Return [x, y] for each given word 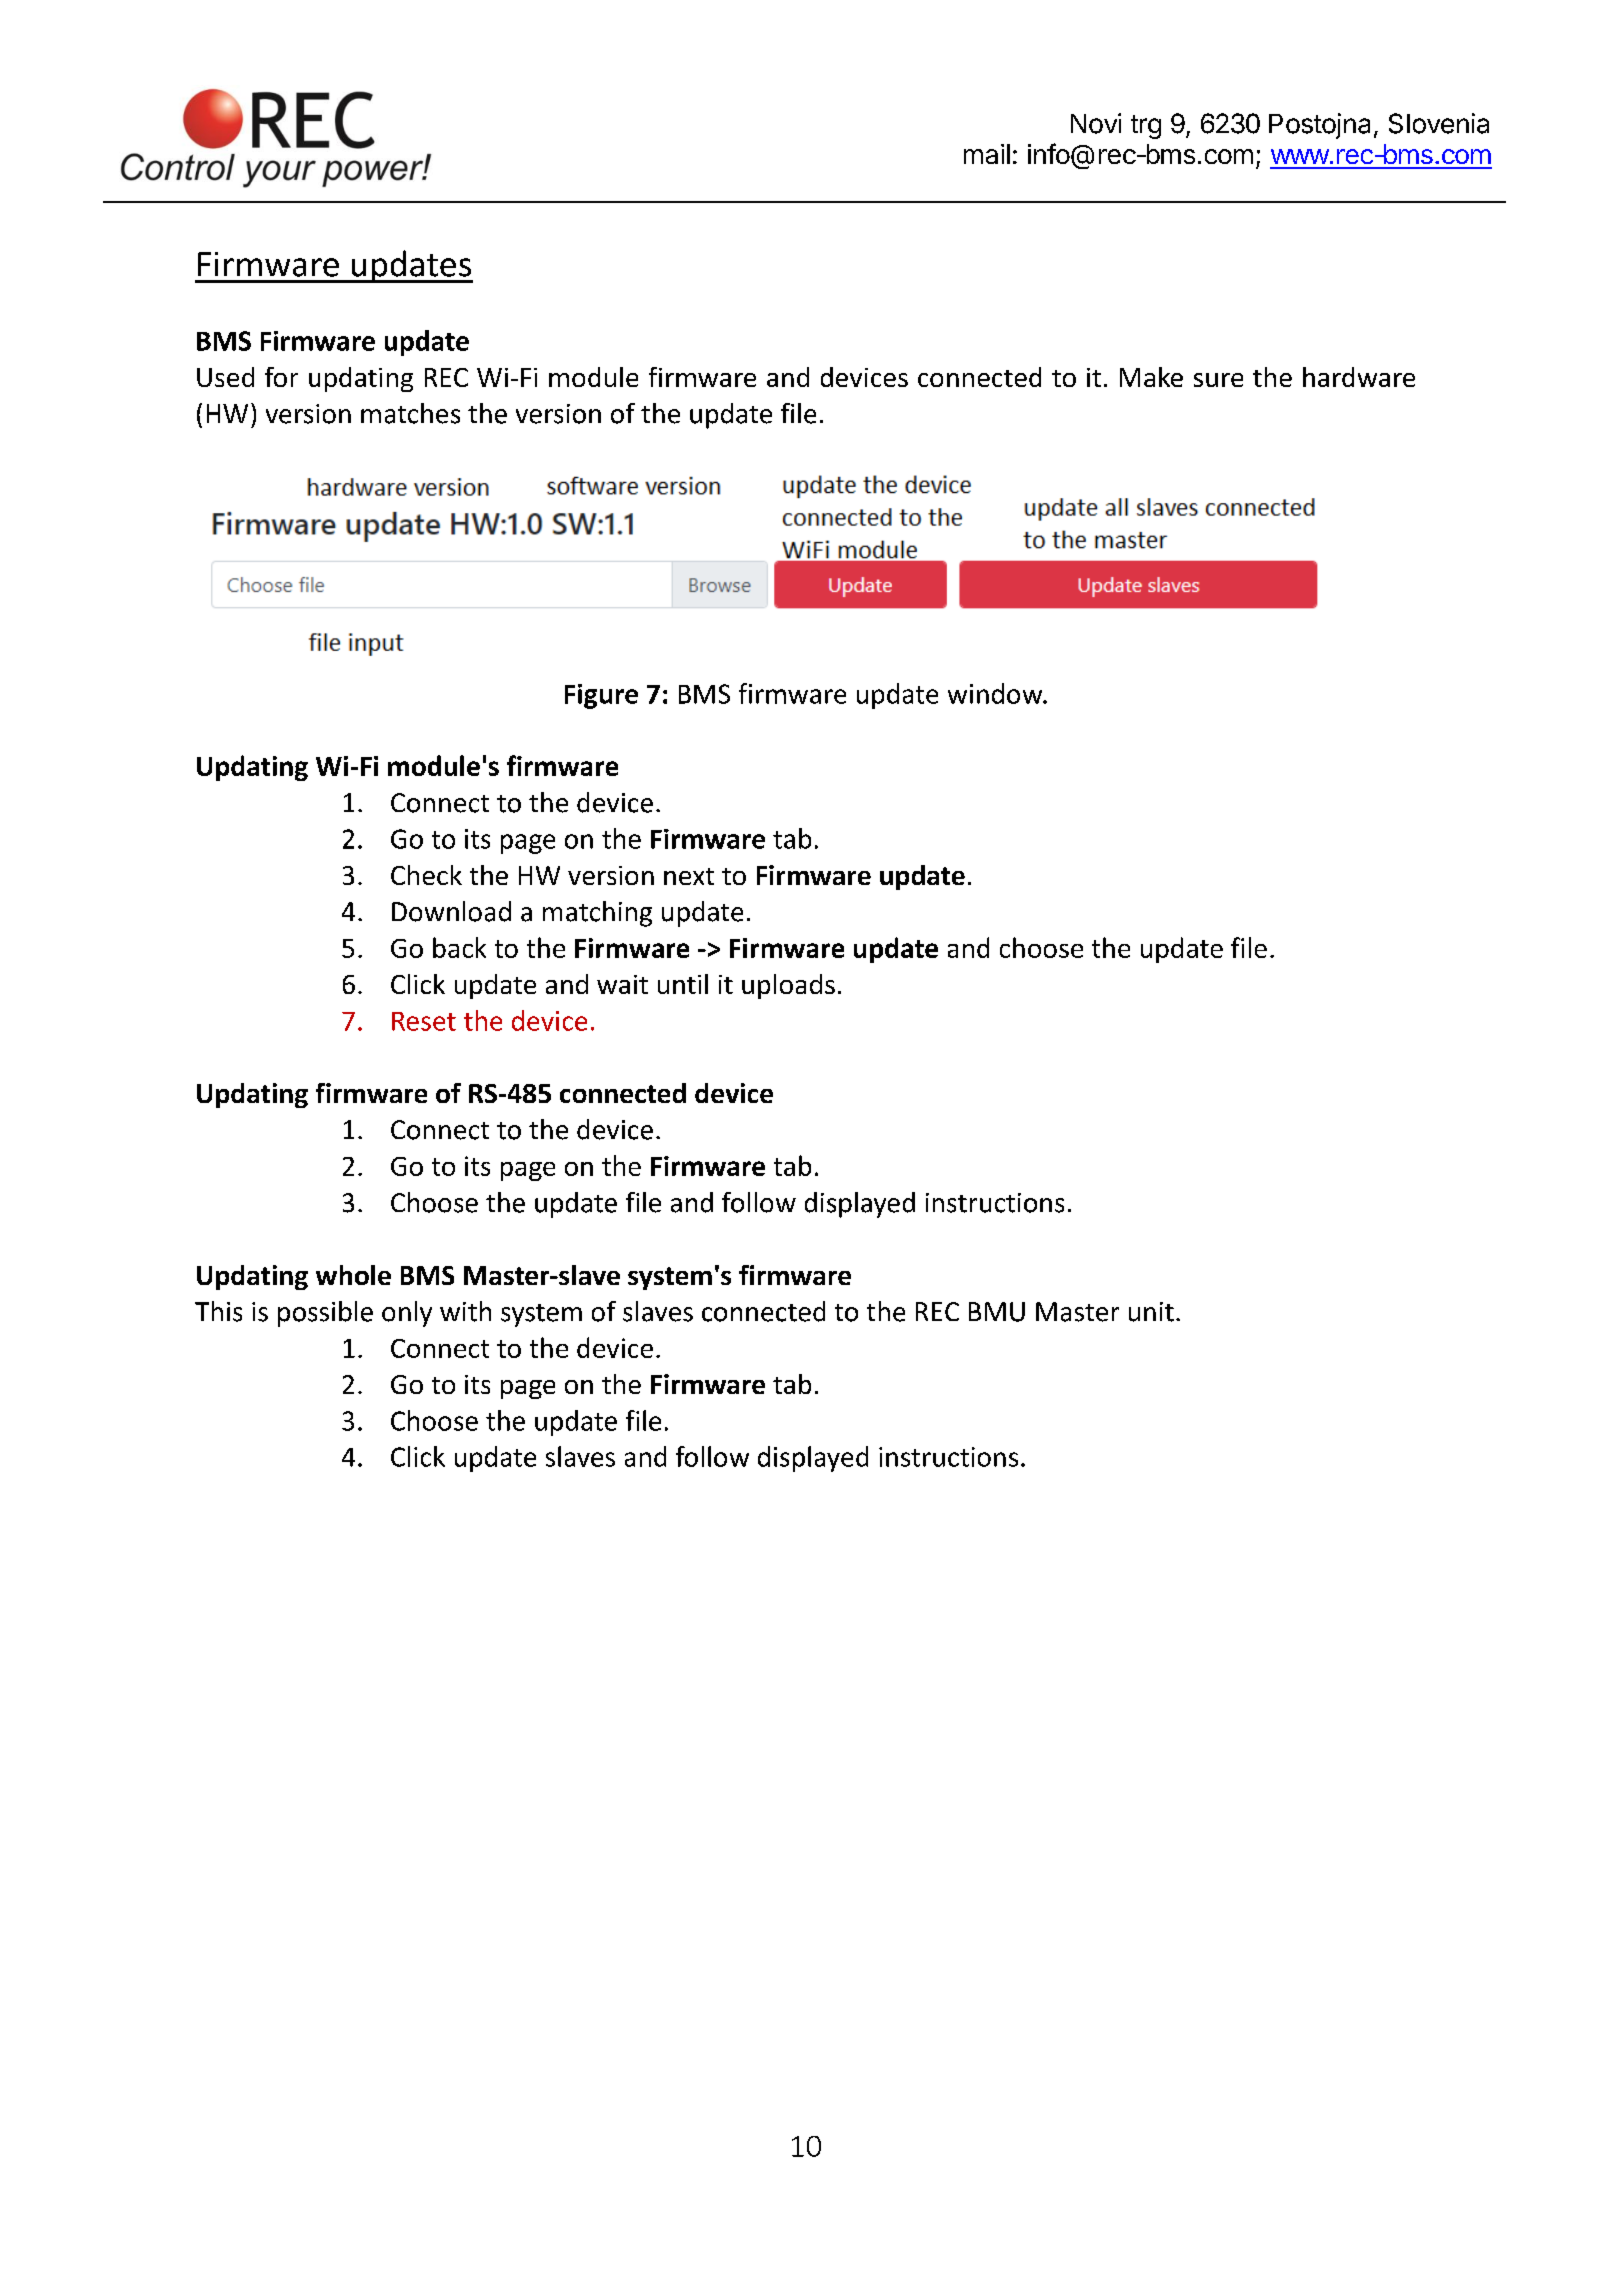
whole [353, 1275]
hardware [1359, 377]
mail [987, 154]
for [281, 377]
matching [597, 914]
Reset [424, 1021]
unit [1151, 1312]
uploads [788, 986]
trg [1146, 127]
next [689, 876]
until [683, 984]
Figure [601, 696]
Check [426, 875]
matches [410, 413]
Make [1151, 377]
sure [1218, 380]
